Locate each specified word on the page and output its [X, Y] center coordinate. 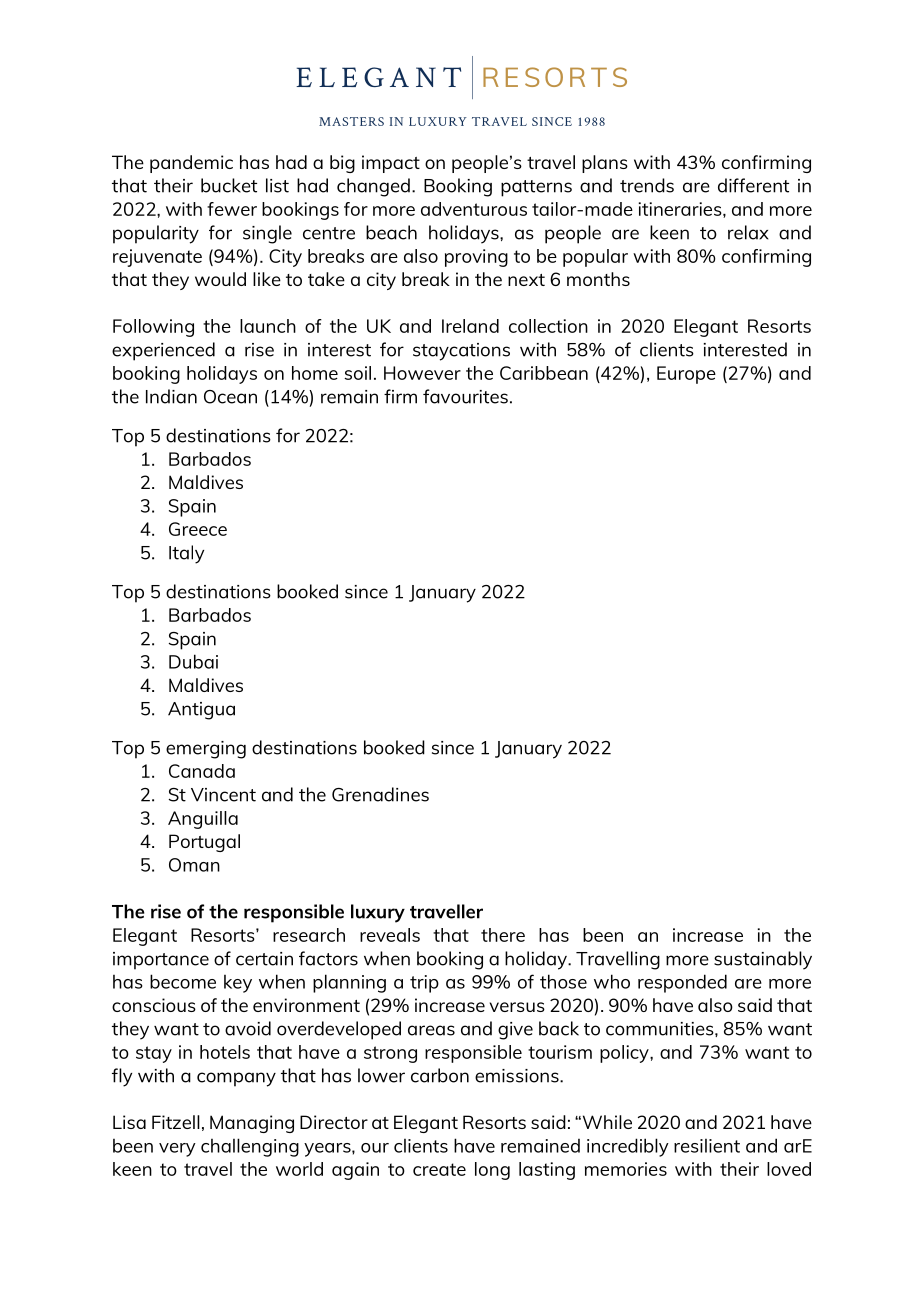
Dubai [193, 661]
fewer [232, 209]
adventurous [474, 209]
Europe [686, 375]
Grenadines [380, 794]
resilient [707, 1146]
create [439, 1169]
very [177, 1150]
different [753, 185]
